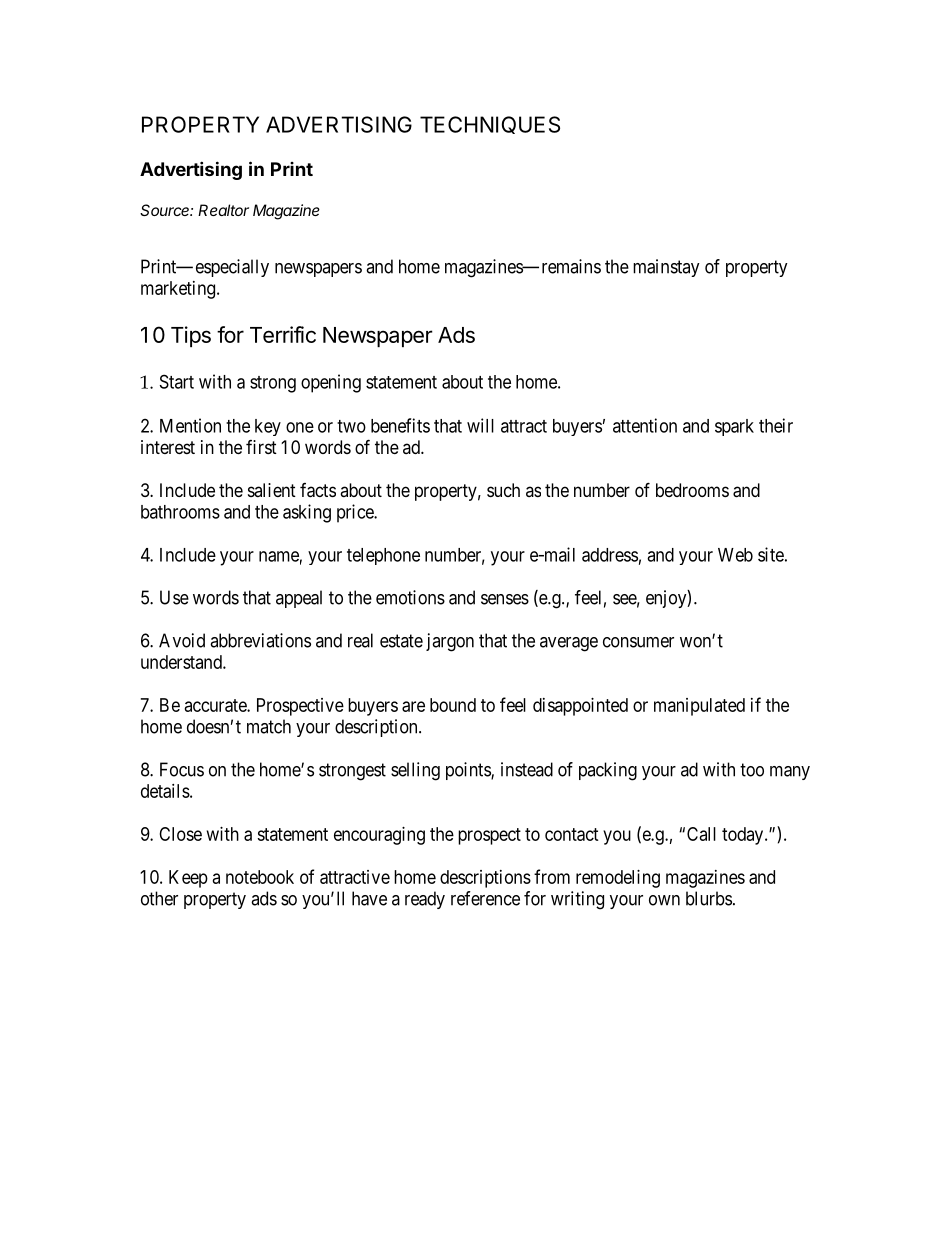 This image has height=1233, width=952. I want to click on marketing, so click(179, 290).
